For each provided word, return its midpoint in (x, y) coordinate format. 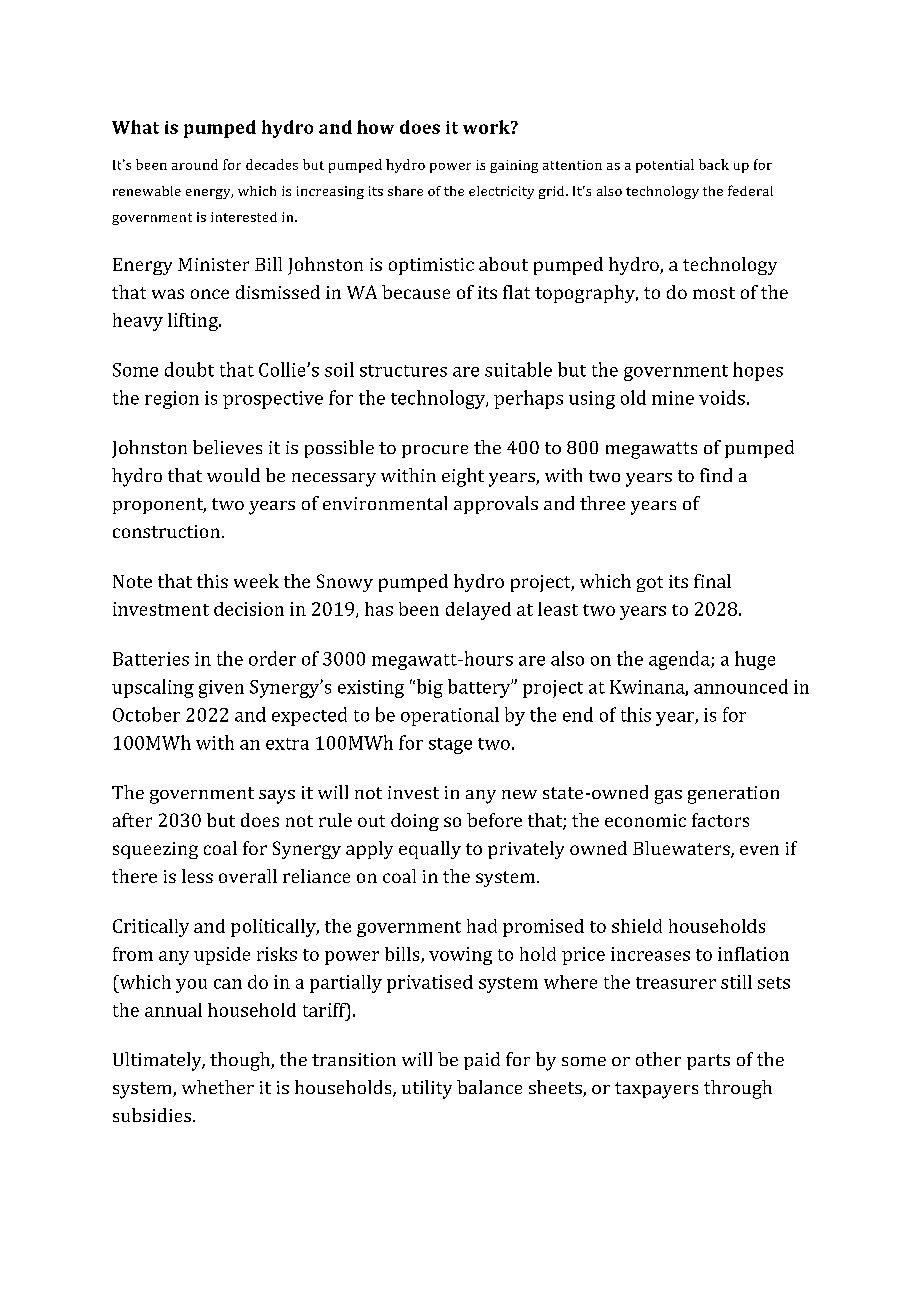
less (197, 876)
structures (403, 371)
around (195, 164)
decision (249, 609)
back (714, 164)
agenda (680, 660)
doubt (189, 369)
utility (427, 1089)
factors (720, 820)
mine (673, 398)
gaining (514, 166)
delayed (478, 611)
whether (218, 1087)
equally (430, 850)
